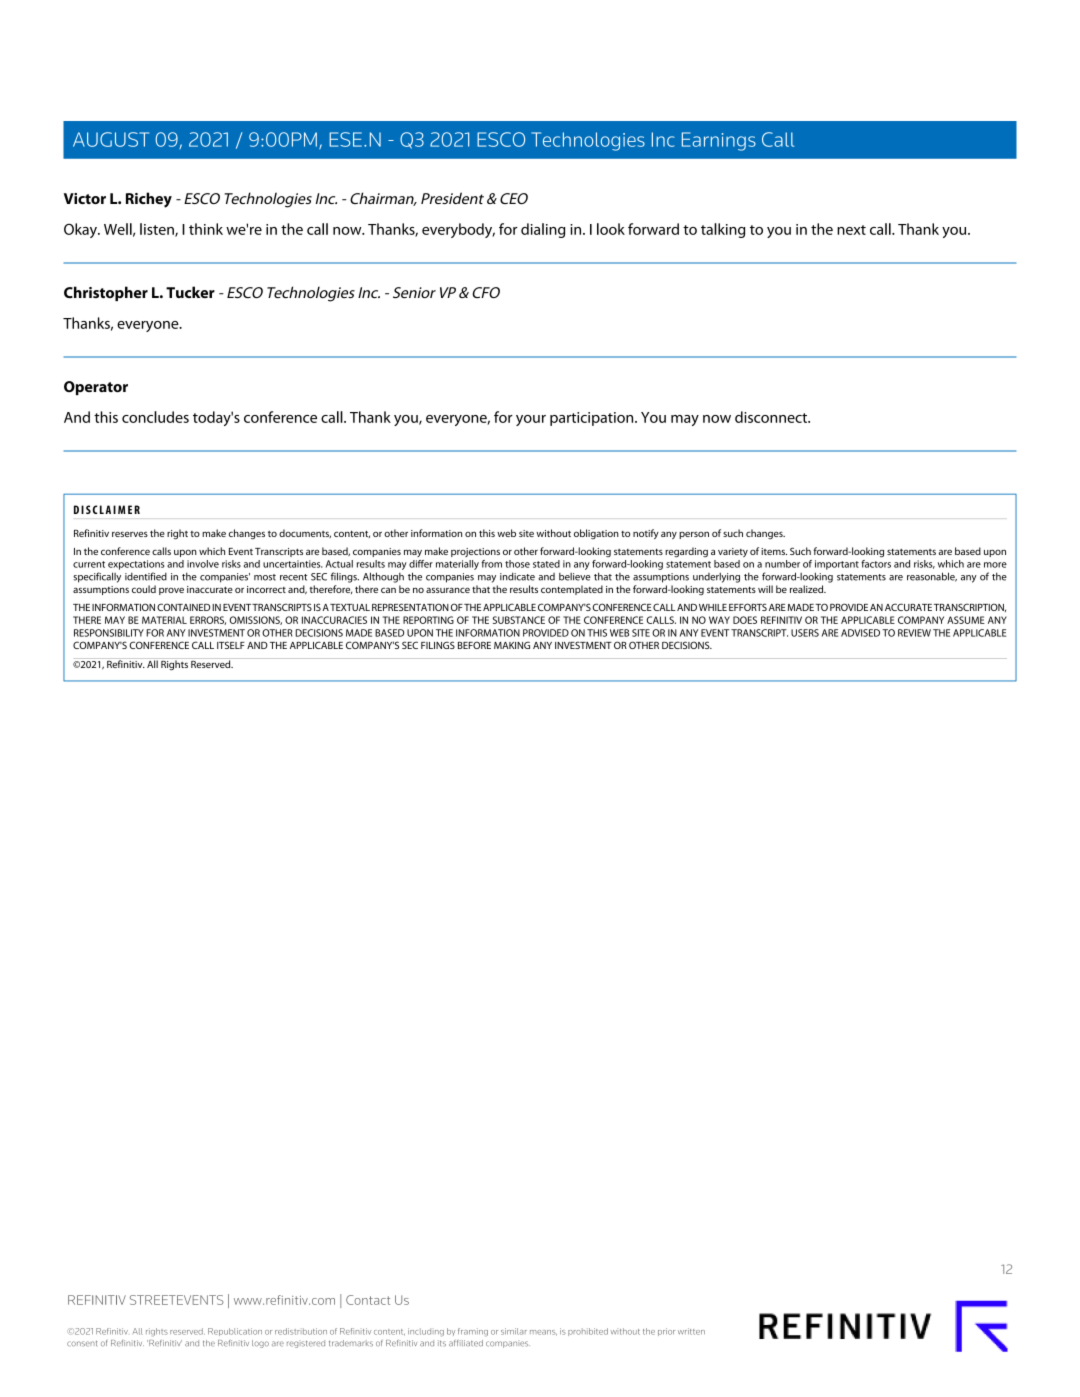 The image size is (1080, 1397). What do you see at coordinates (231, 645) in the screenshot?
I see `ITSELF` at bounding box center [231, 645].
